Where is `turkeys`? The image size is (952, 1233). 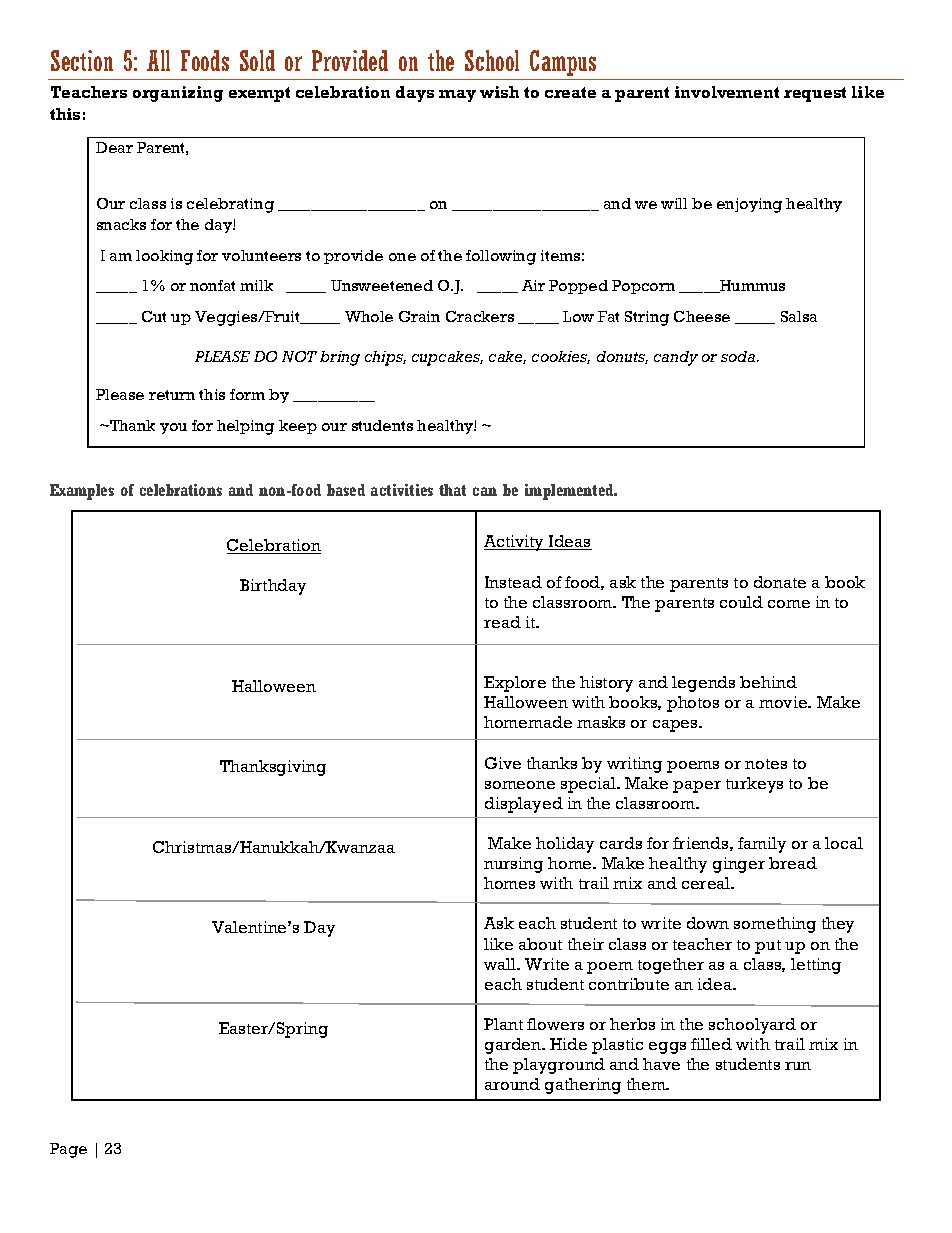
turkeys is located at coordinates (754, 785).
